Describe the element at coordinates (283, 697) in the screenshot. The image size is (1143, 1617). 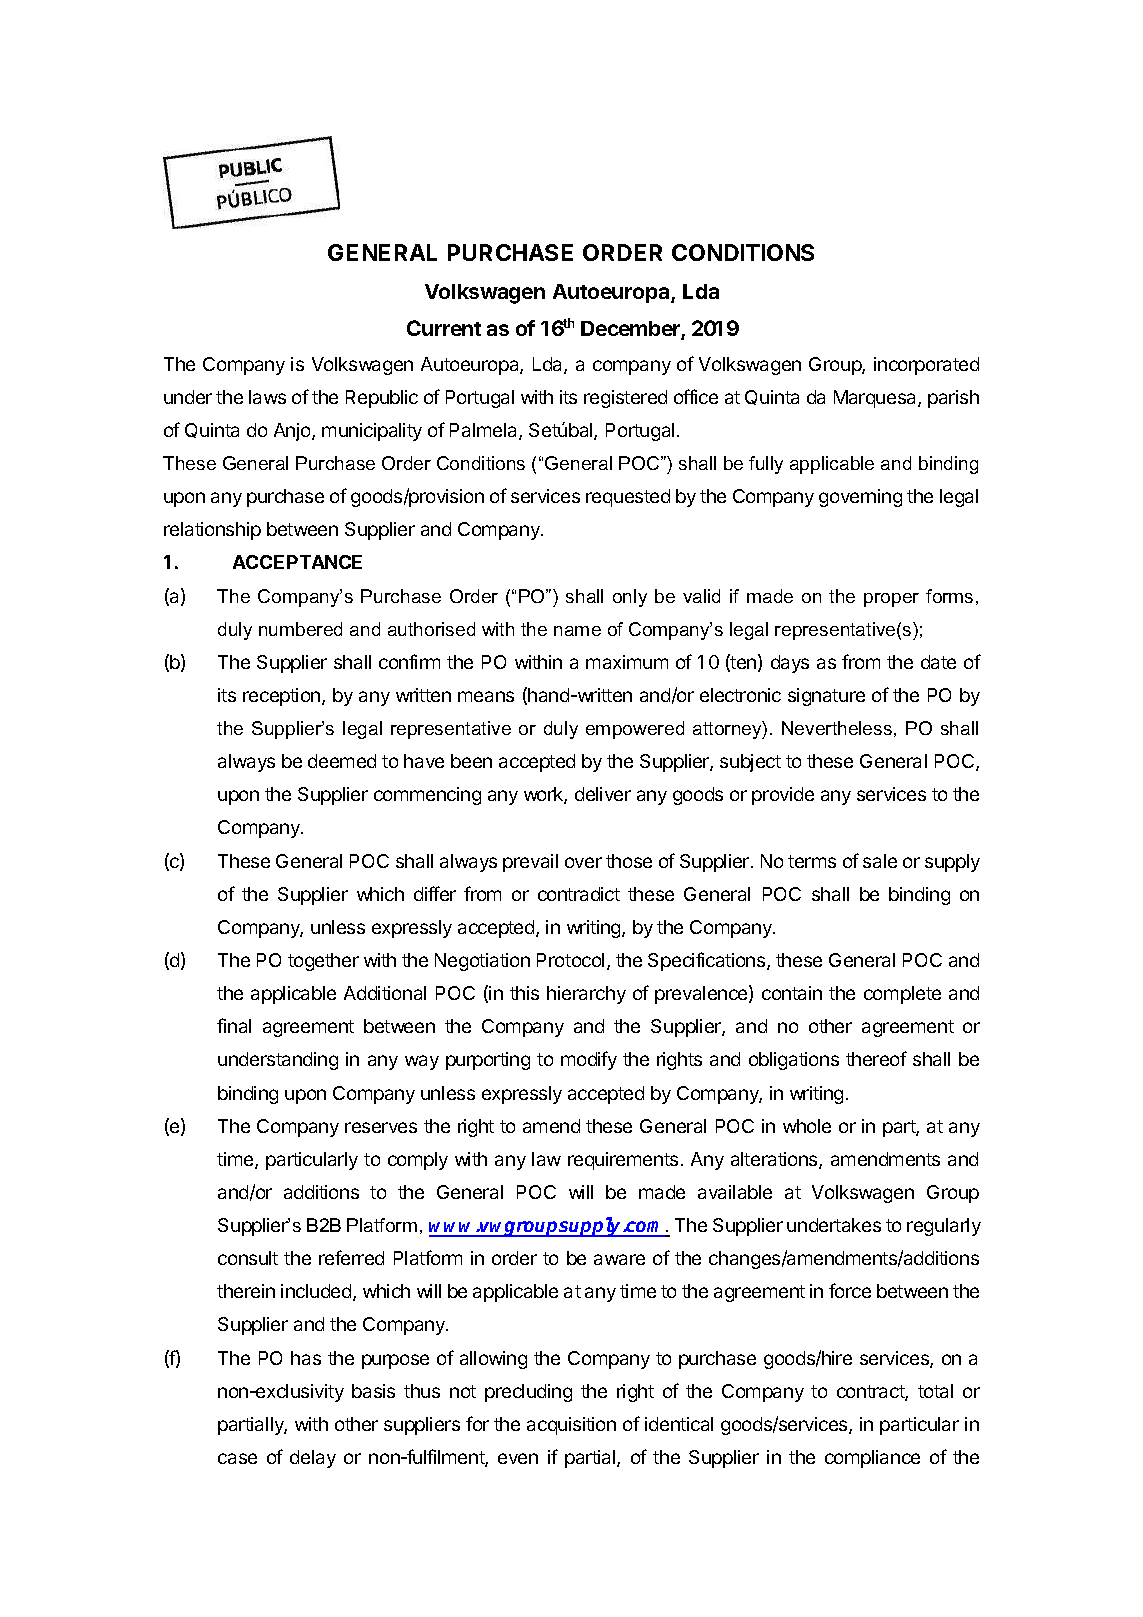
I see `reception` at that location.
